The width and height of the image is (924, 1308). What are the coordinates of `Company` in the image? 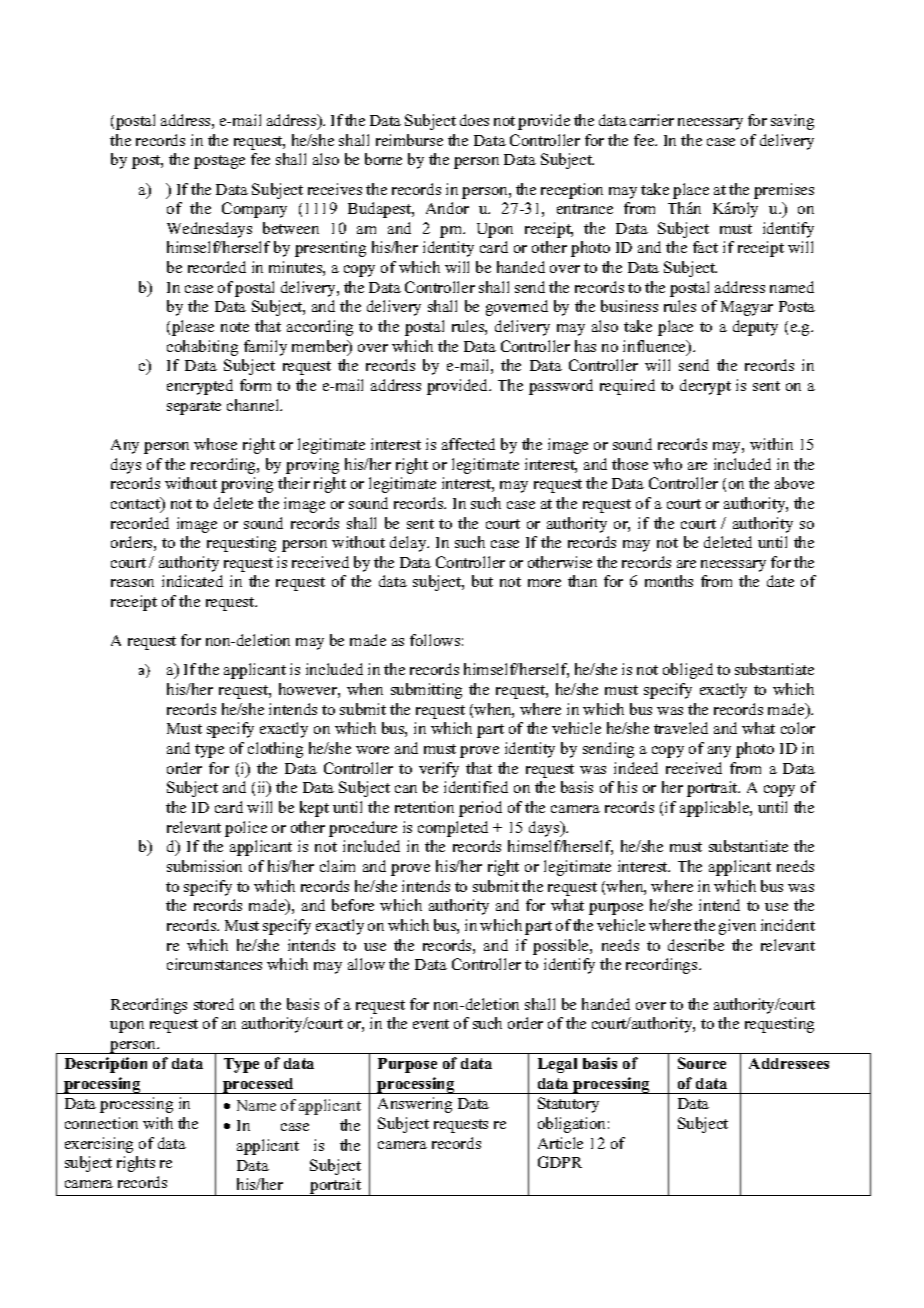 It's located at (254, 210).
